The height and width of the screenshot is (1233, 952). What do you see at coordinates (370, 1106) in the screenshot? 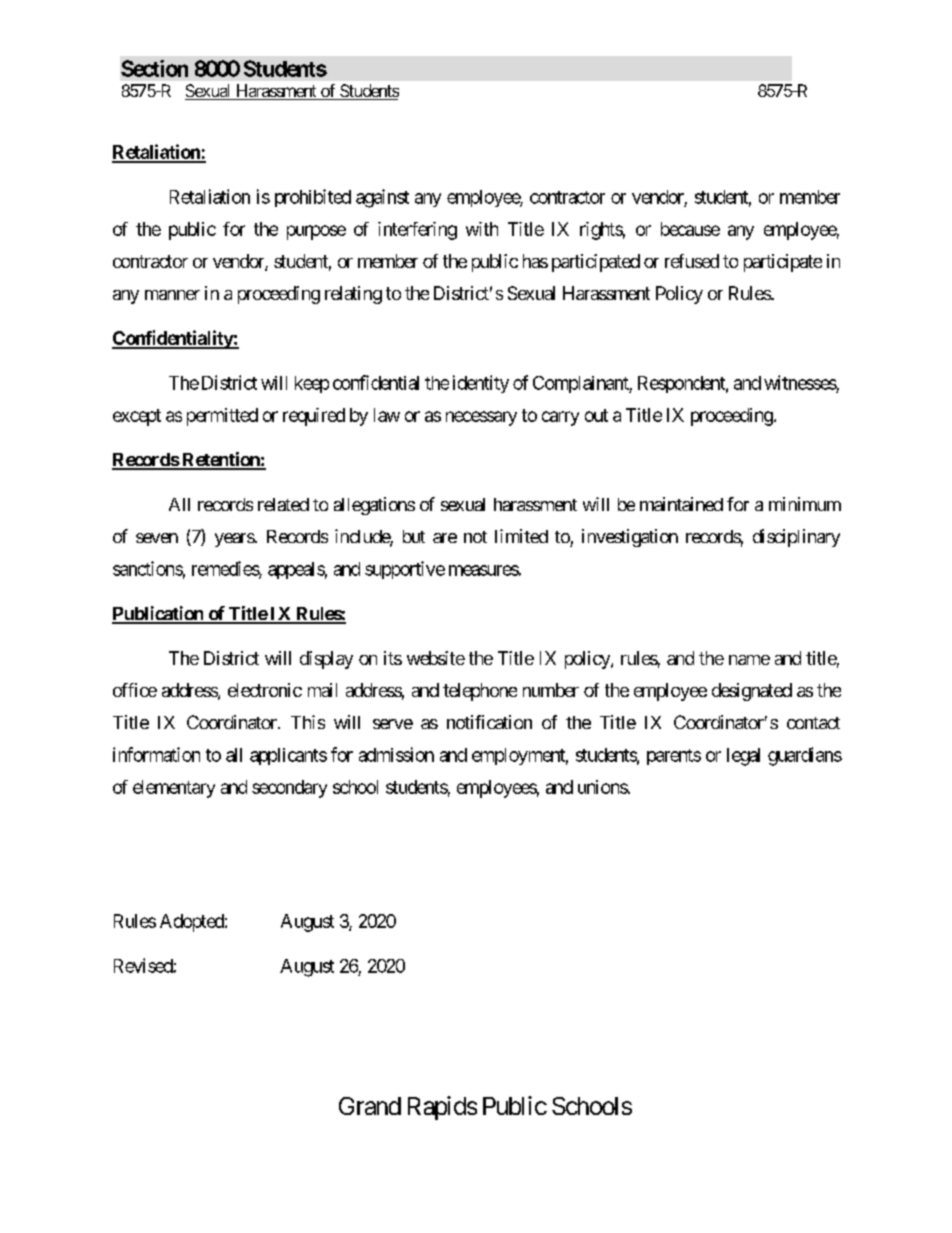
I see `Grand` at bounding box center [370, 1106].
